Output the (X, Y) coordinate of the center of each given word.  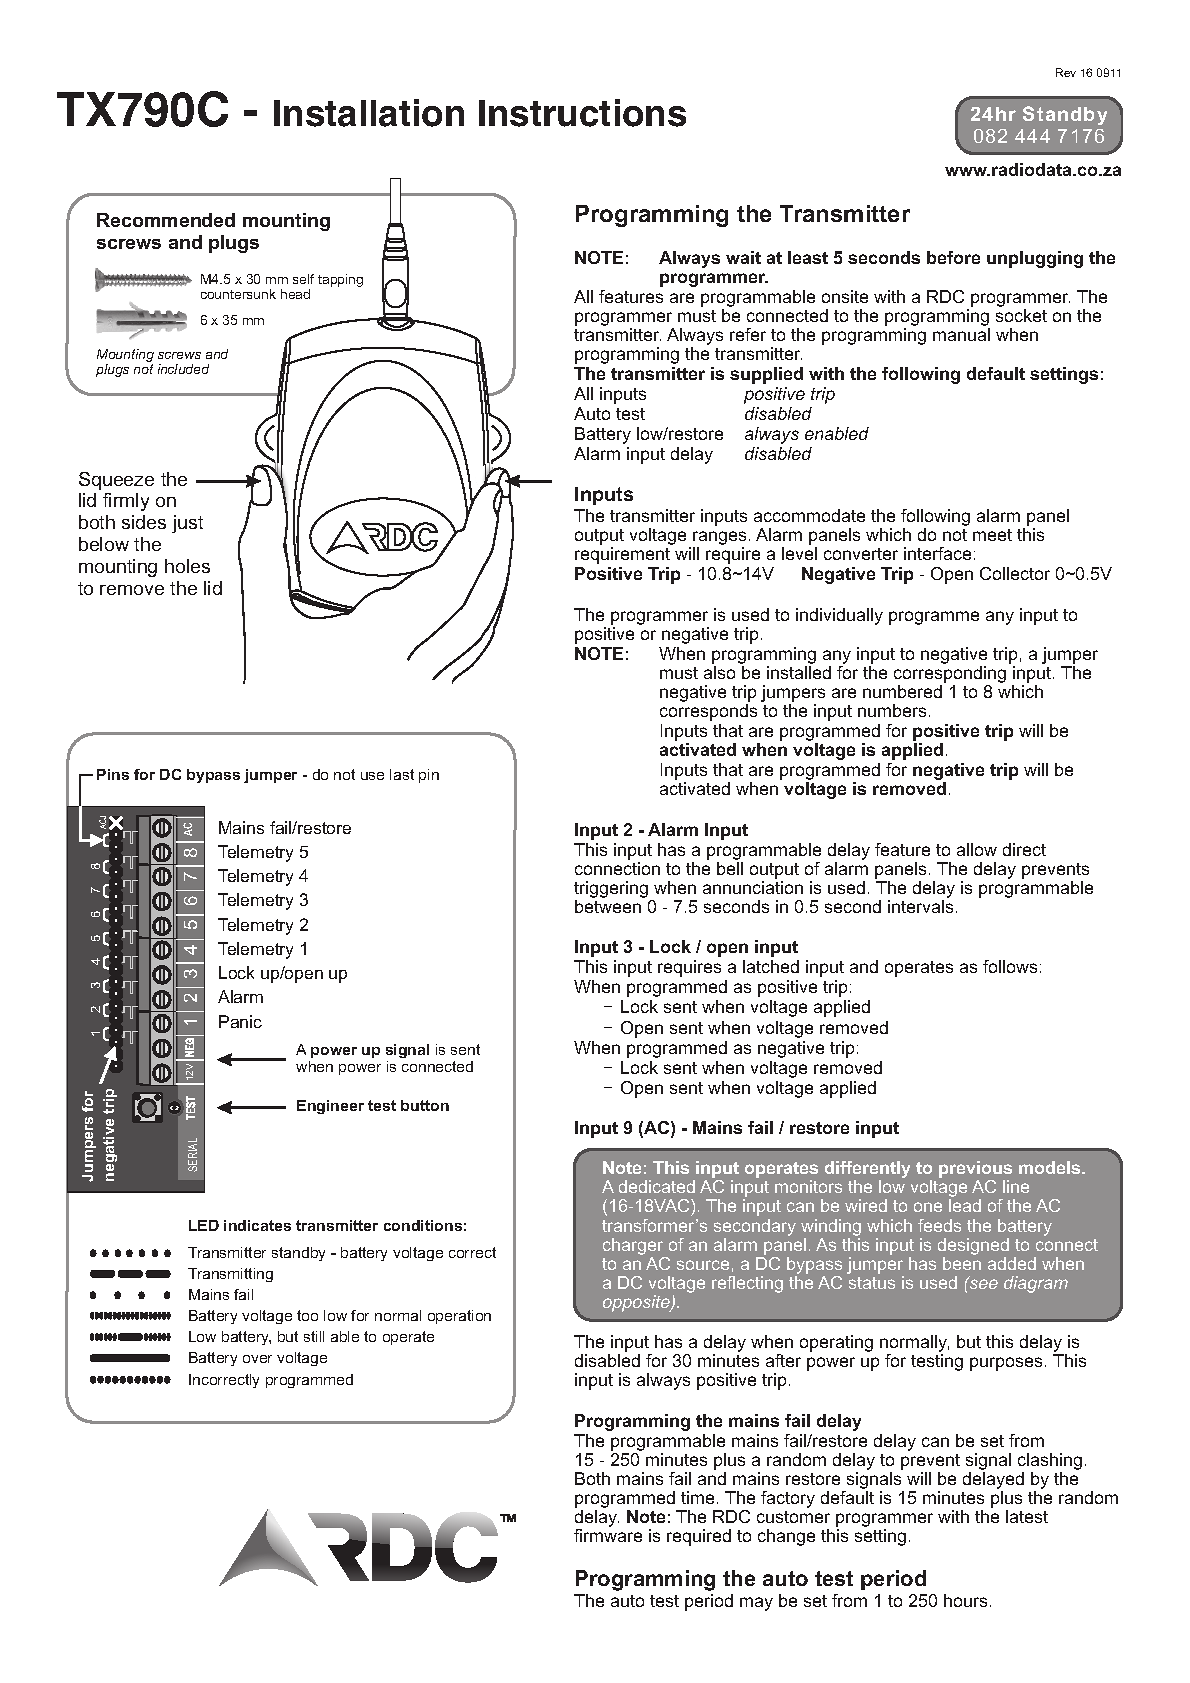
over (257, 1359)
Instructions (582, 113)
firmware (608, 1535)
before (953, 257)
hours (965, 1600)
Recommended (166, 220)
